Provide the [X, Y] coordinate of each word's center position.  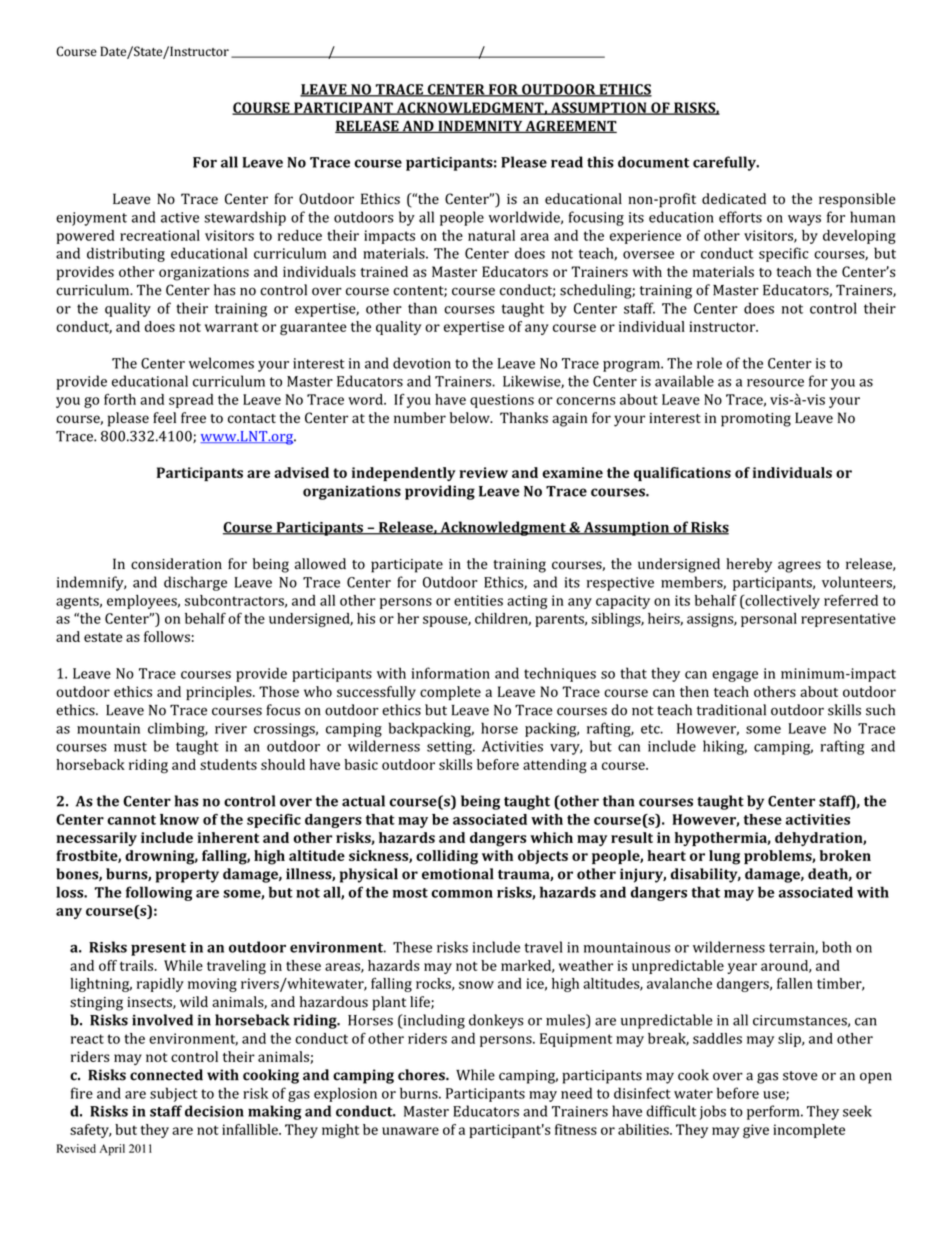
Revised [76, 1148]
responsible [857, 200]
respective [620, 584]
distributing [126, 254]
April [112, 1150]
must [130, 747]
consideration [176, 564]
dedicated [734, 198]
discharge [195, 583]
